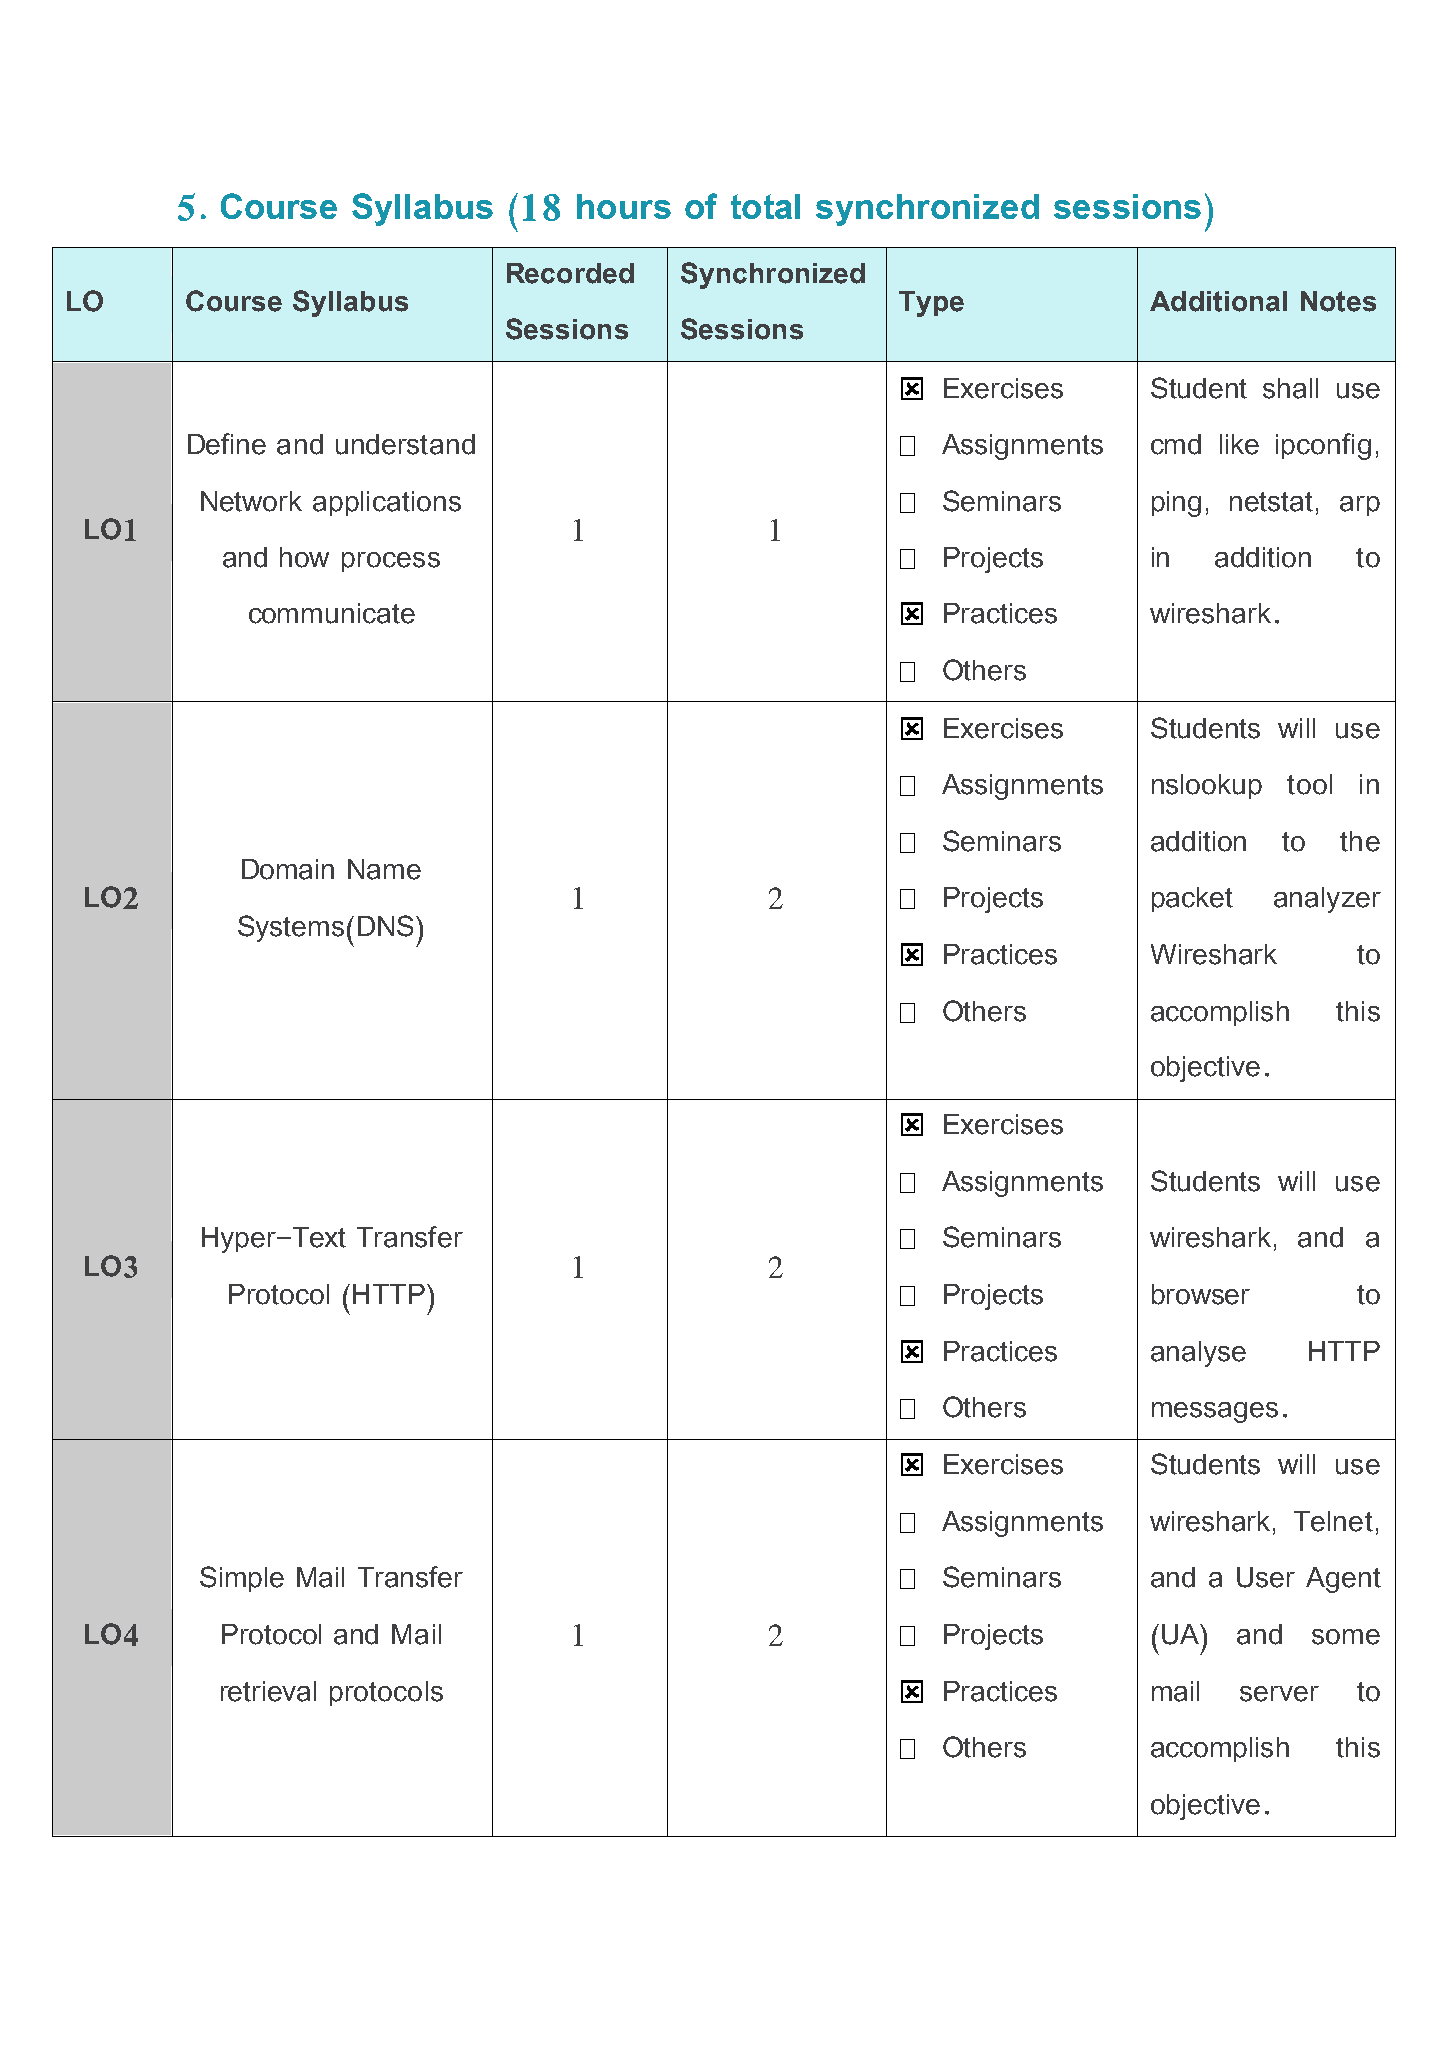 This screenshot has height=2045, width=1446. Describe the element at coordinates (1201, 1294) in the screenshot. I see `browser` at that location.
